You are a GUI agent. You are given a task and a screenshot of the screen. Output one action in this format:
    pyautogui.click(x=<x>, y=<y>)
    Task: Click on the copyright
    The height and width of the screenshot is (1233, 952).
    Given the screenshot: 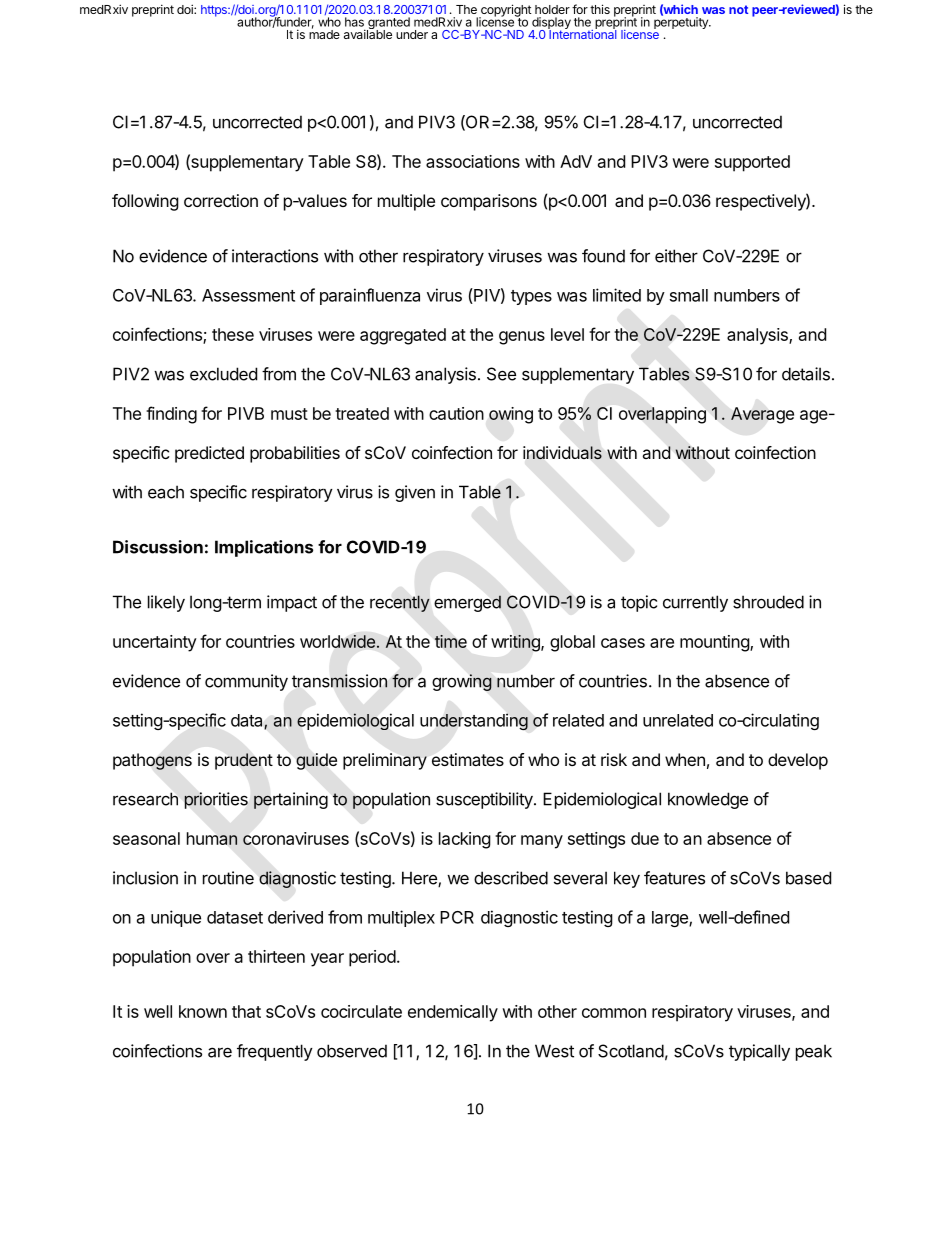 What is the action you would take?
    pyautogui.click(x=505, y=11)
